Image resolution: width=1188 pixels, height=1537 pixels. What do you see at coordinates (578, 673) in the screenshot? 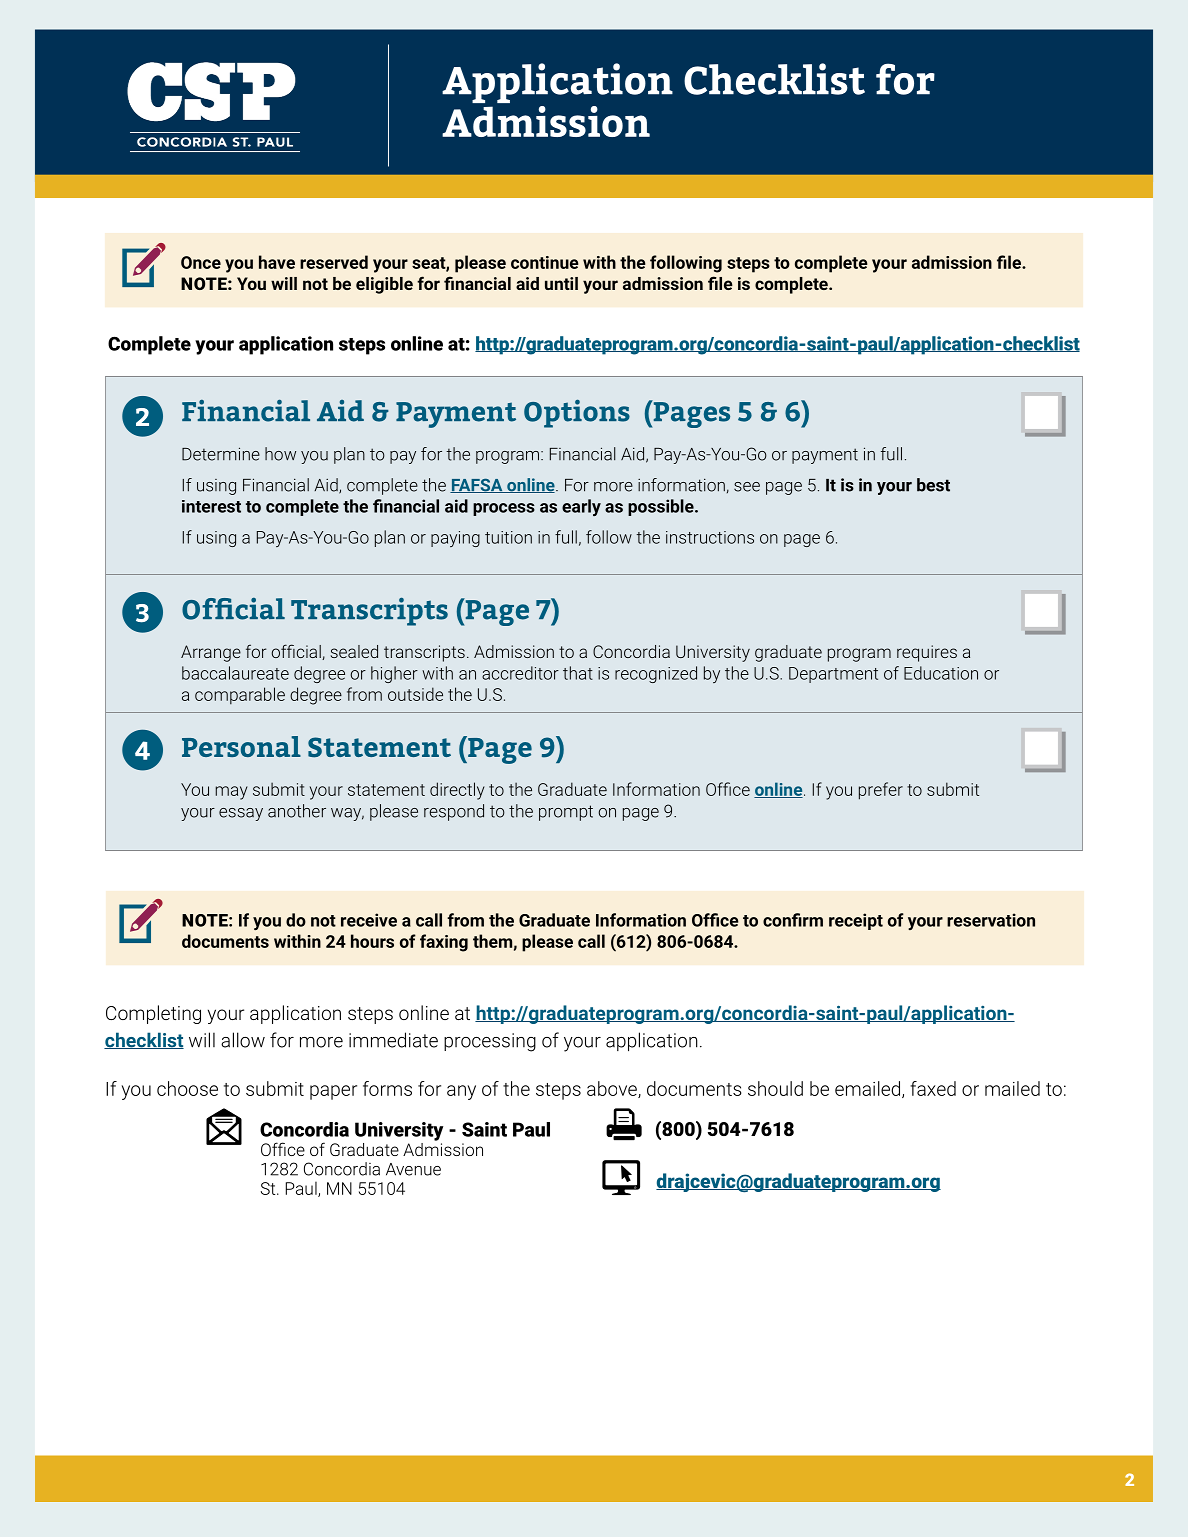
I see `that` at bounding box center [578, 673].
